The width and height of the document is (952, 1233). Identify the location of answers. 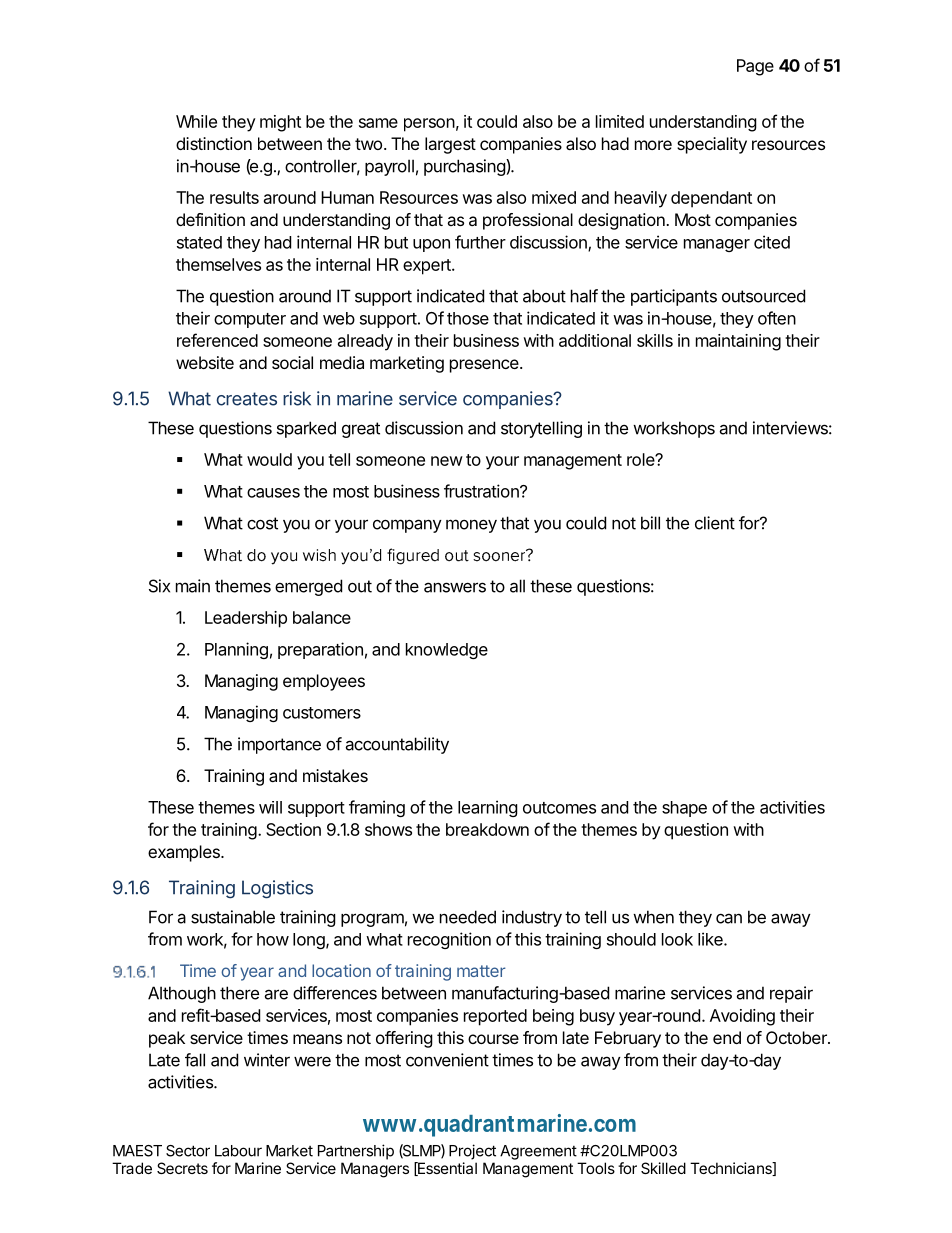
(455, 587).
